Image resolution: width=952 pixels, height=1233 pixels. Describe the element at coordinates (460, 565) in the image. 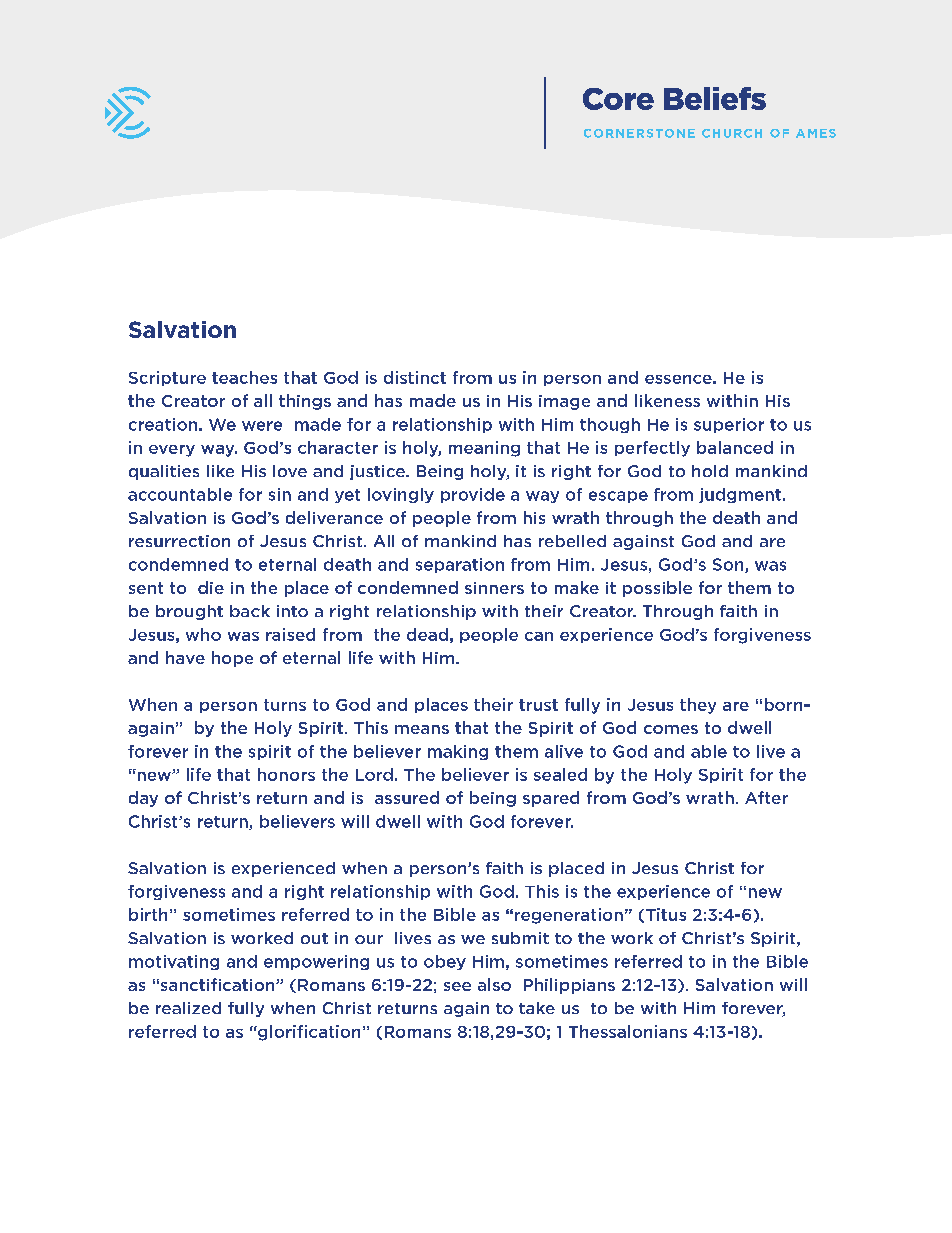

I see `separation` at that location.
